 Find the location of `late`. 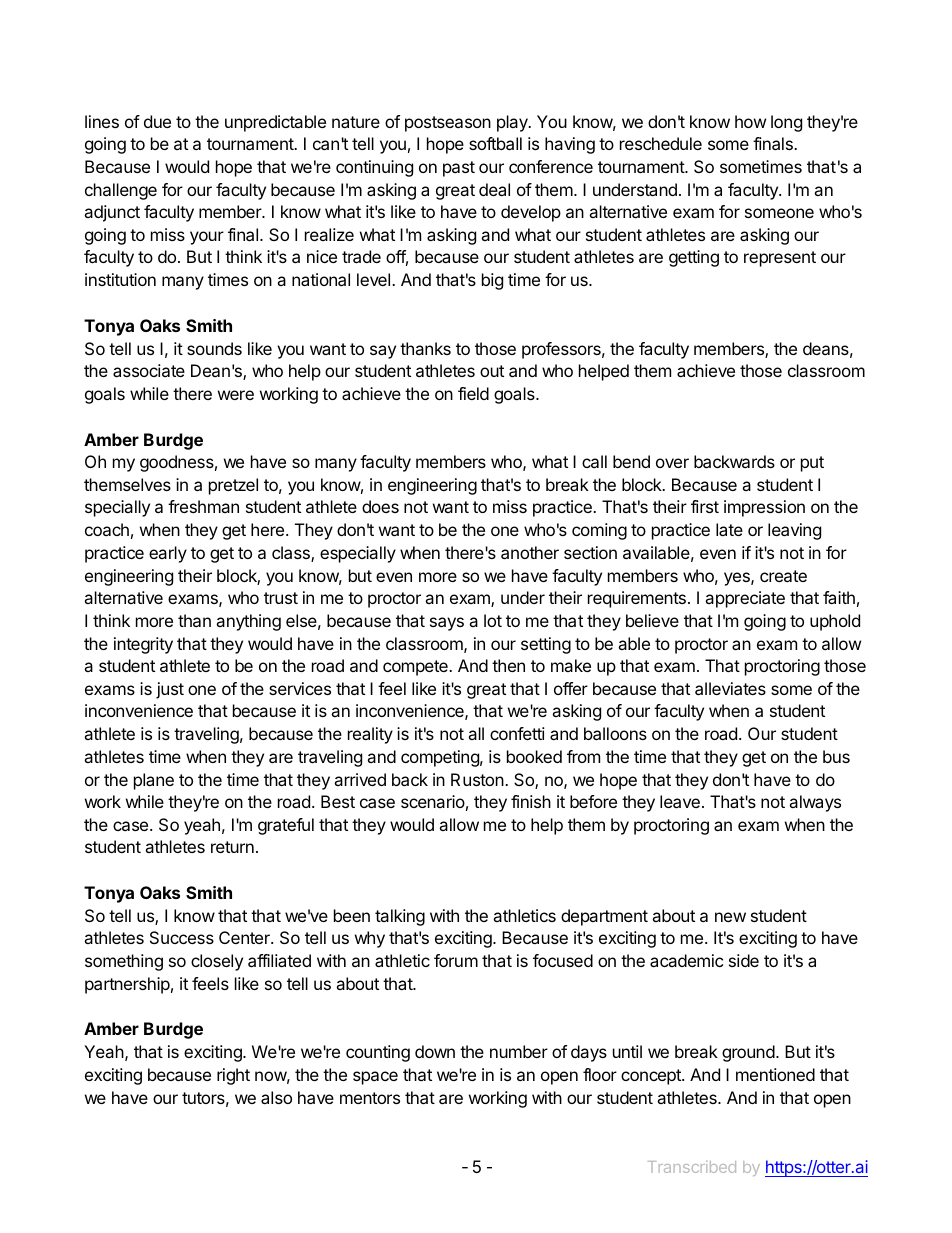

late is located at coordinates (729, 529).
